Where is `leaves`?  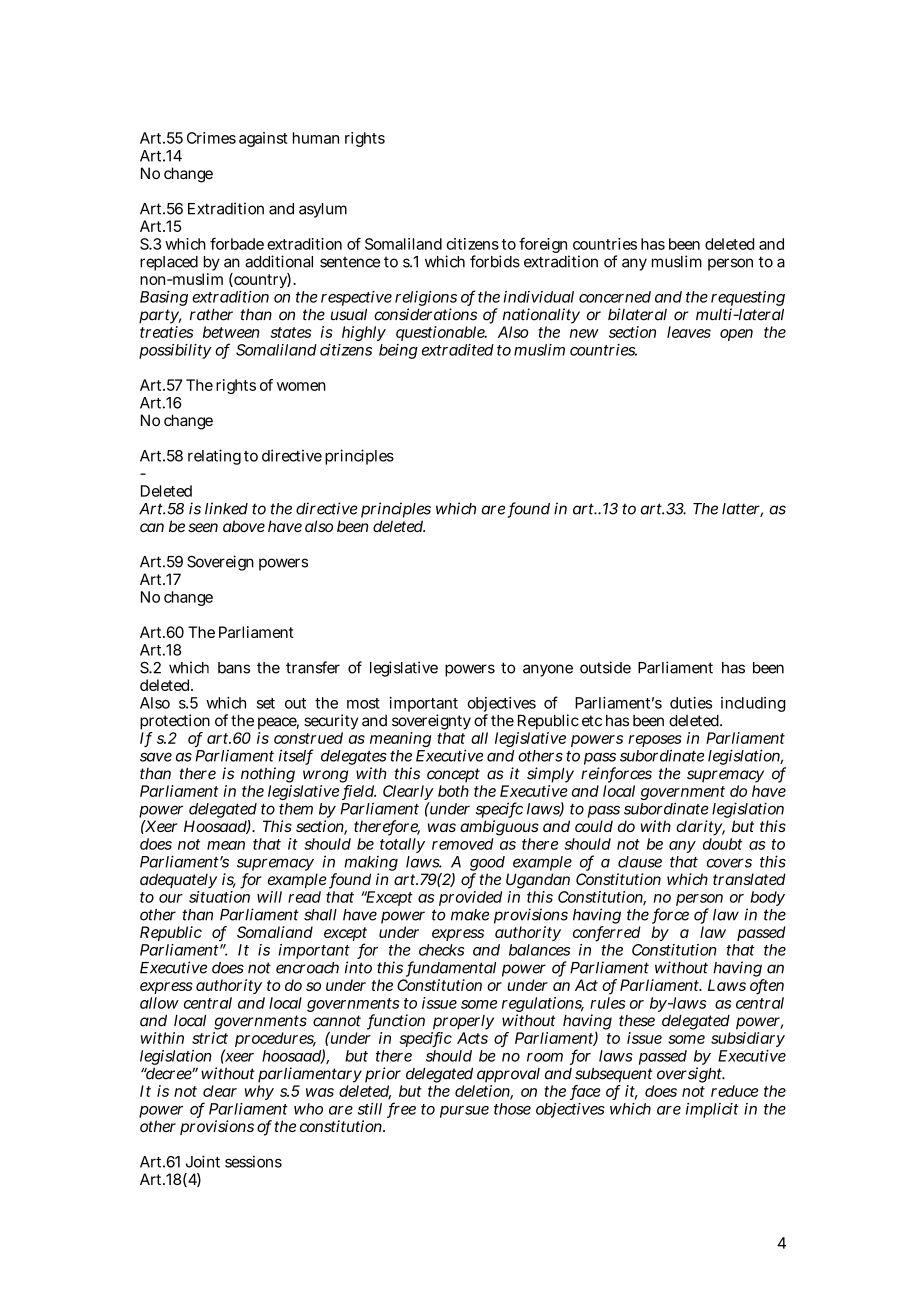 leaves is located at coordinates (689, 332).
